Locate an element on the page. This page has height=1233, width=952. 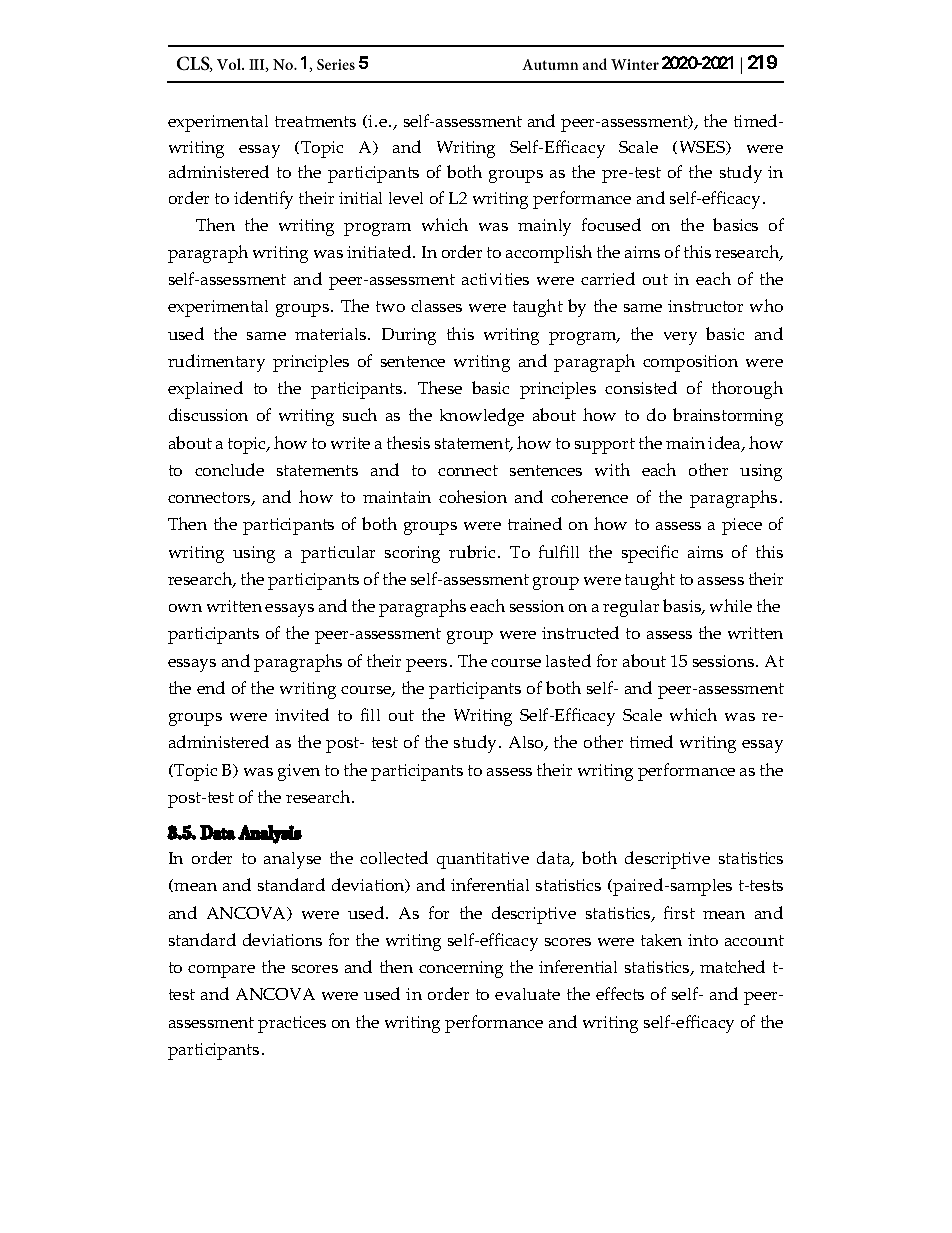
particular is located at coordinates (338, 554).
